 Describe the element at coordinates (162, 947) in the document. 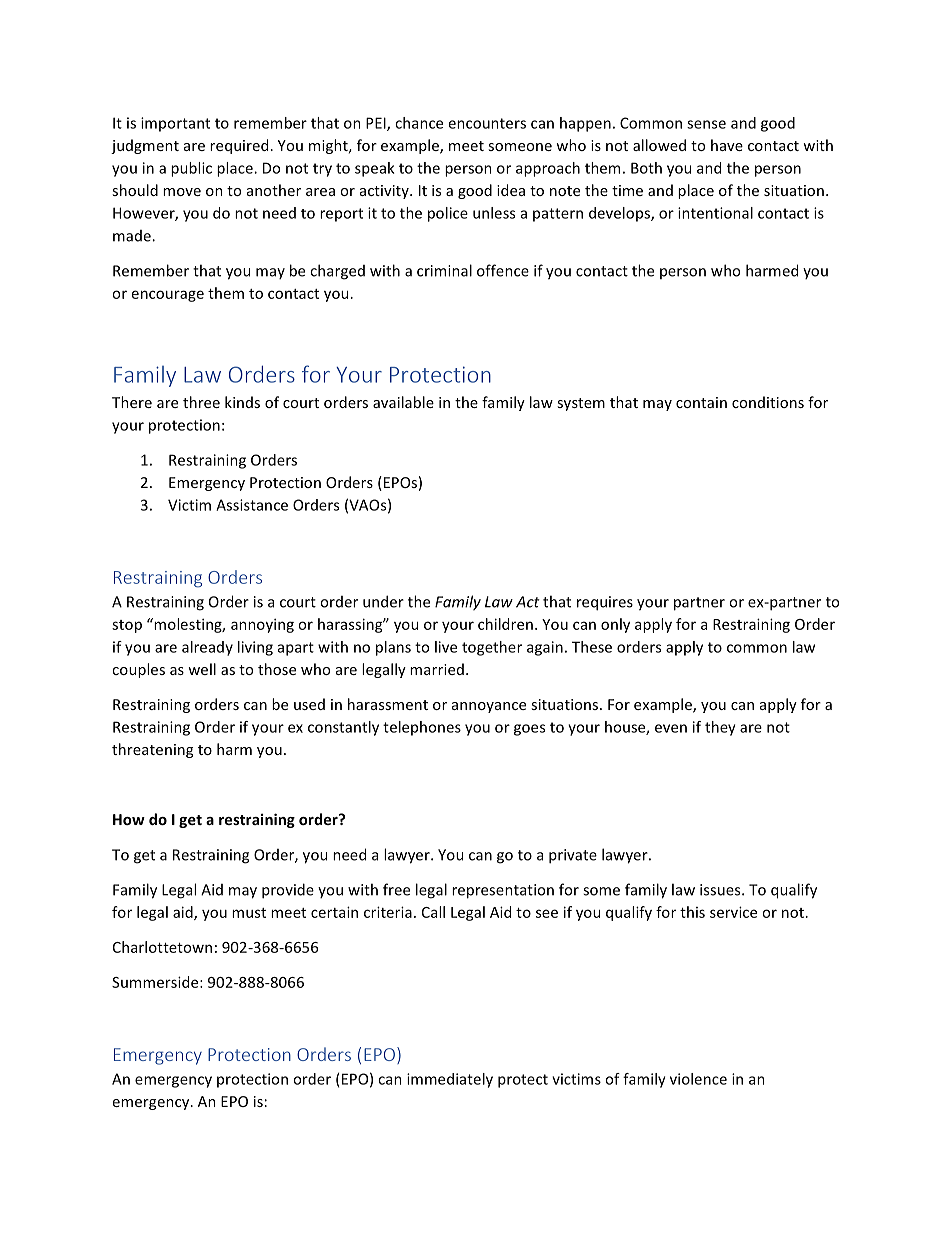

I see `Charlottetown` at that location.
